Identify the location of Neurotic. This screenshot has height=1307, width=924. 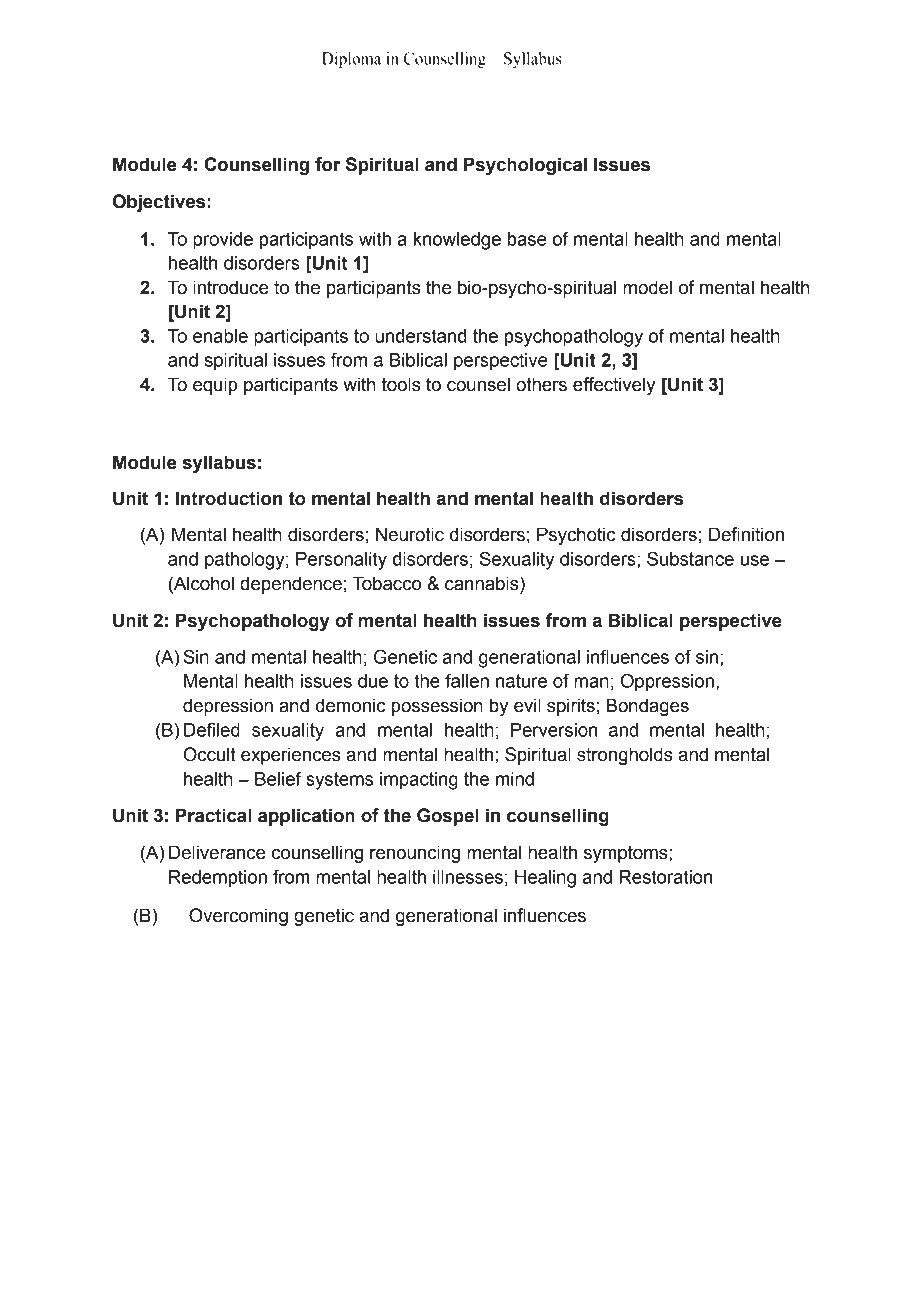
(410, 534).
